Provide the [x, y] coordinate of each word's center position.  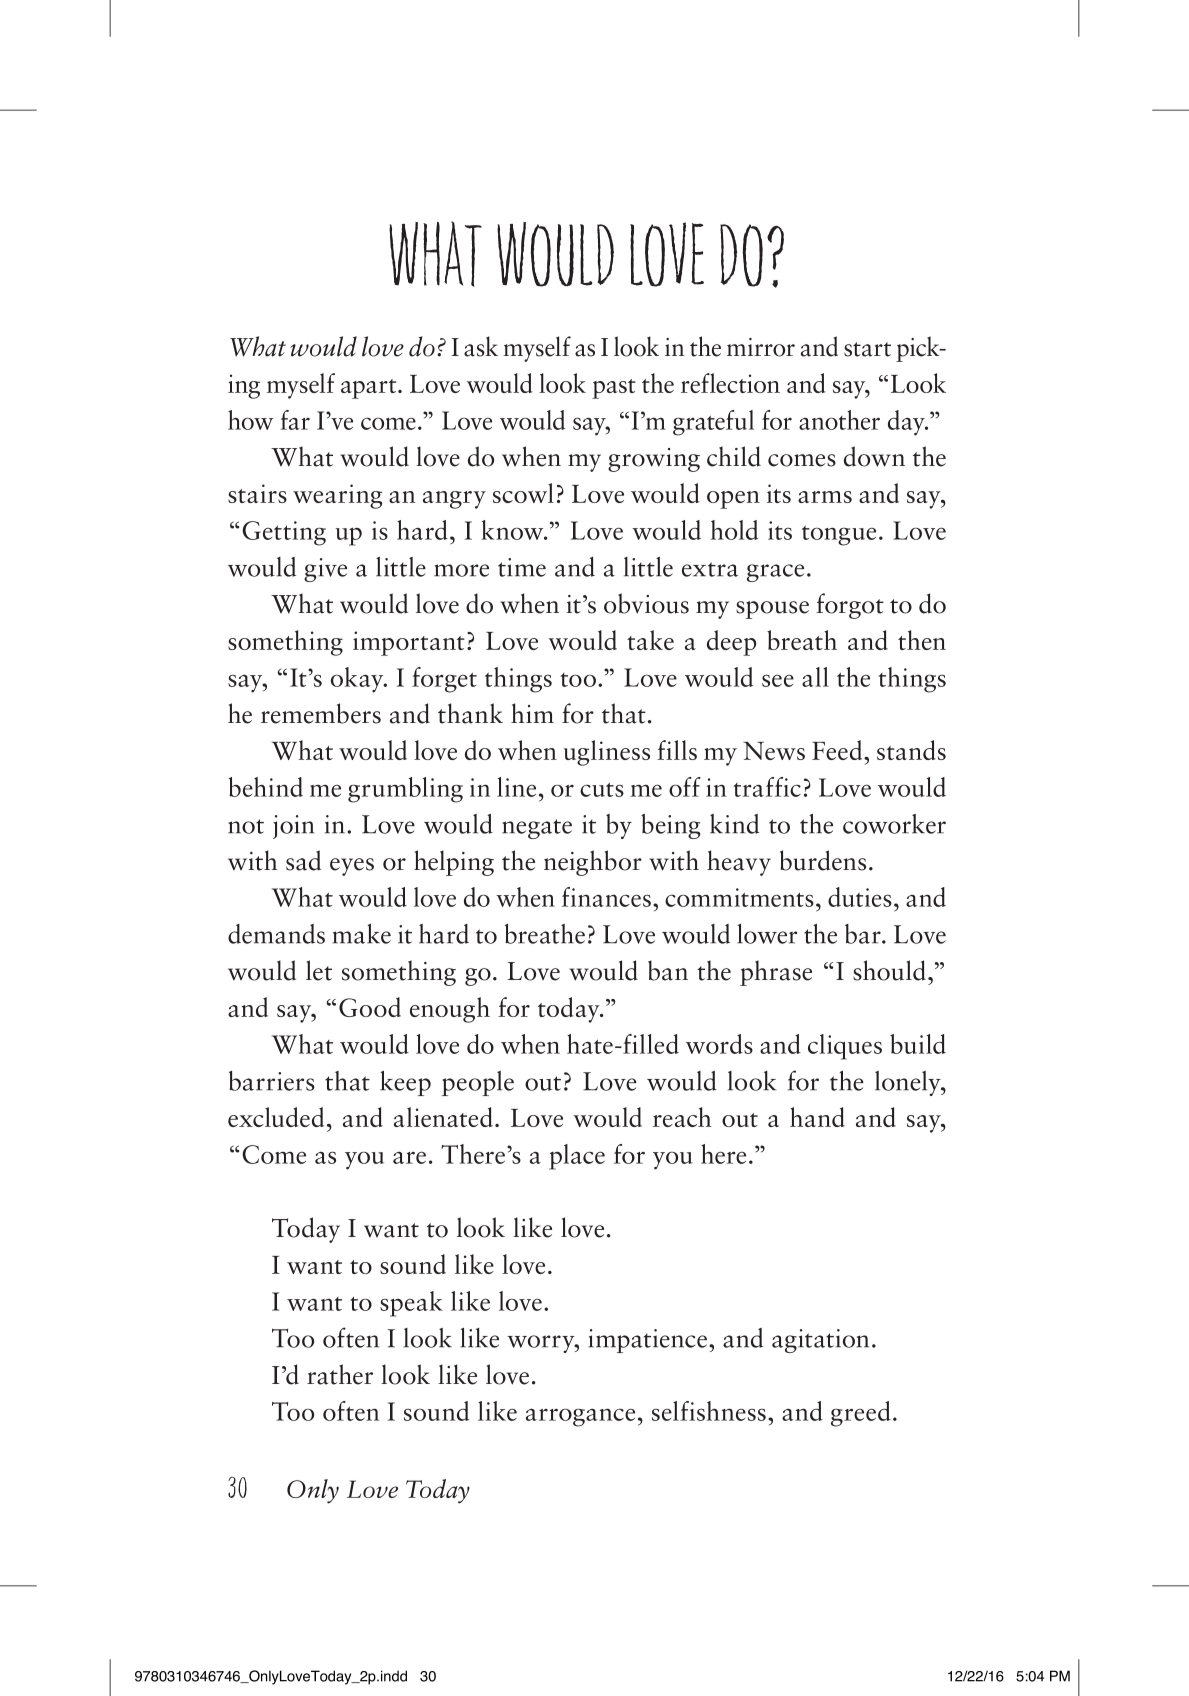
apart [370, 389]
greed [861, 1414]
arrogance [580, 1417]
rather [340, 1374]
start [867, 349]
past [614, 389]
